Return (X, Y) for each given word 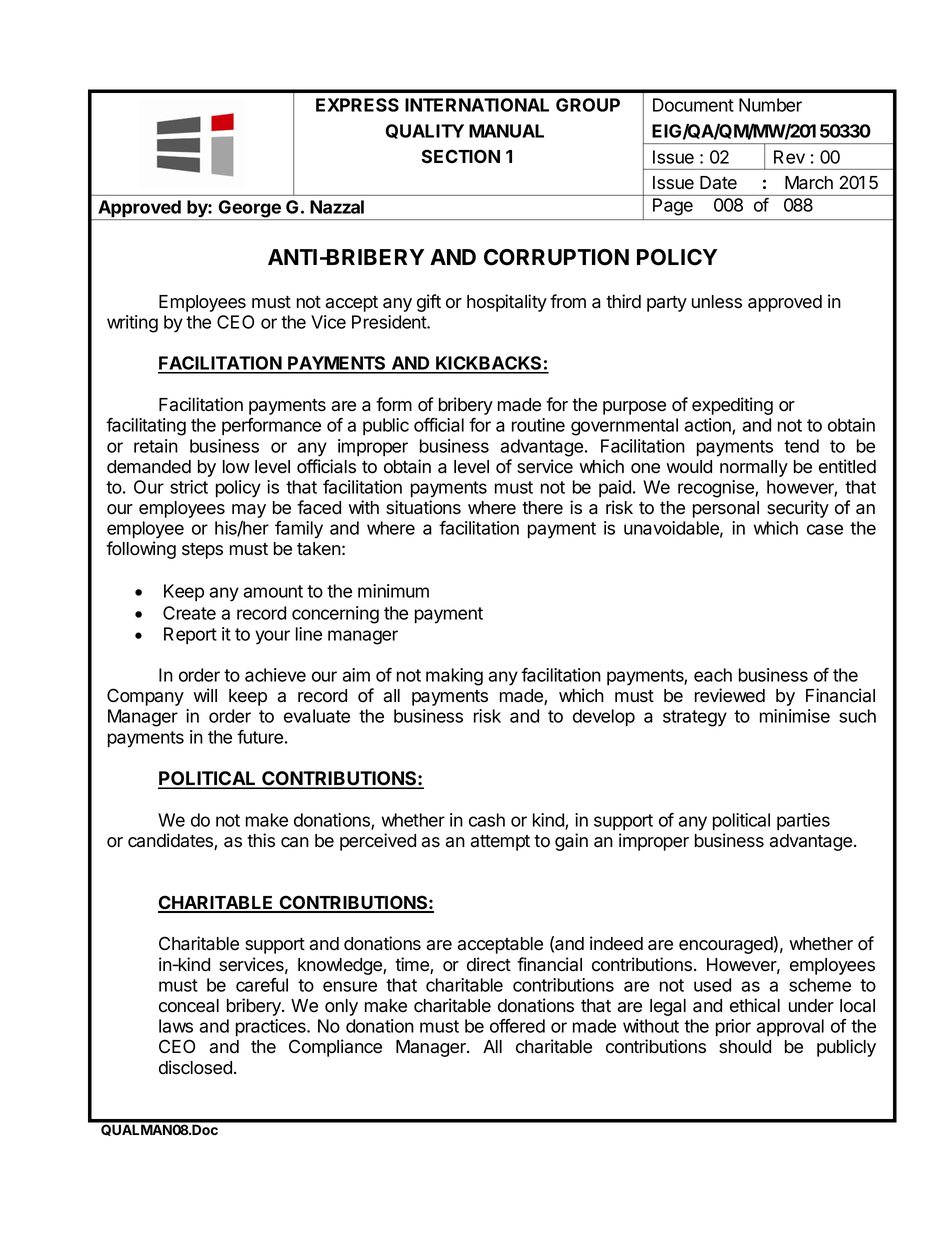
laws (176, 1026)
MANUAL (506, 131)
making (454, 677)
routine (538, 425)
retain (156, 446)
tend (801, 446)
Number (770, 105)
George (250, 210)
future (260, 737)
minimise (795, 716)
